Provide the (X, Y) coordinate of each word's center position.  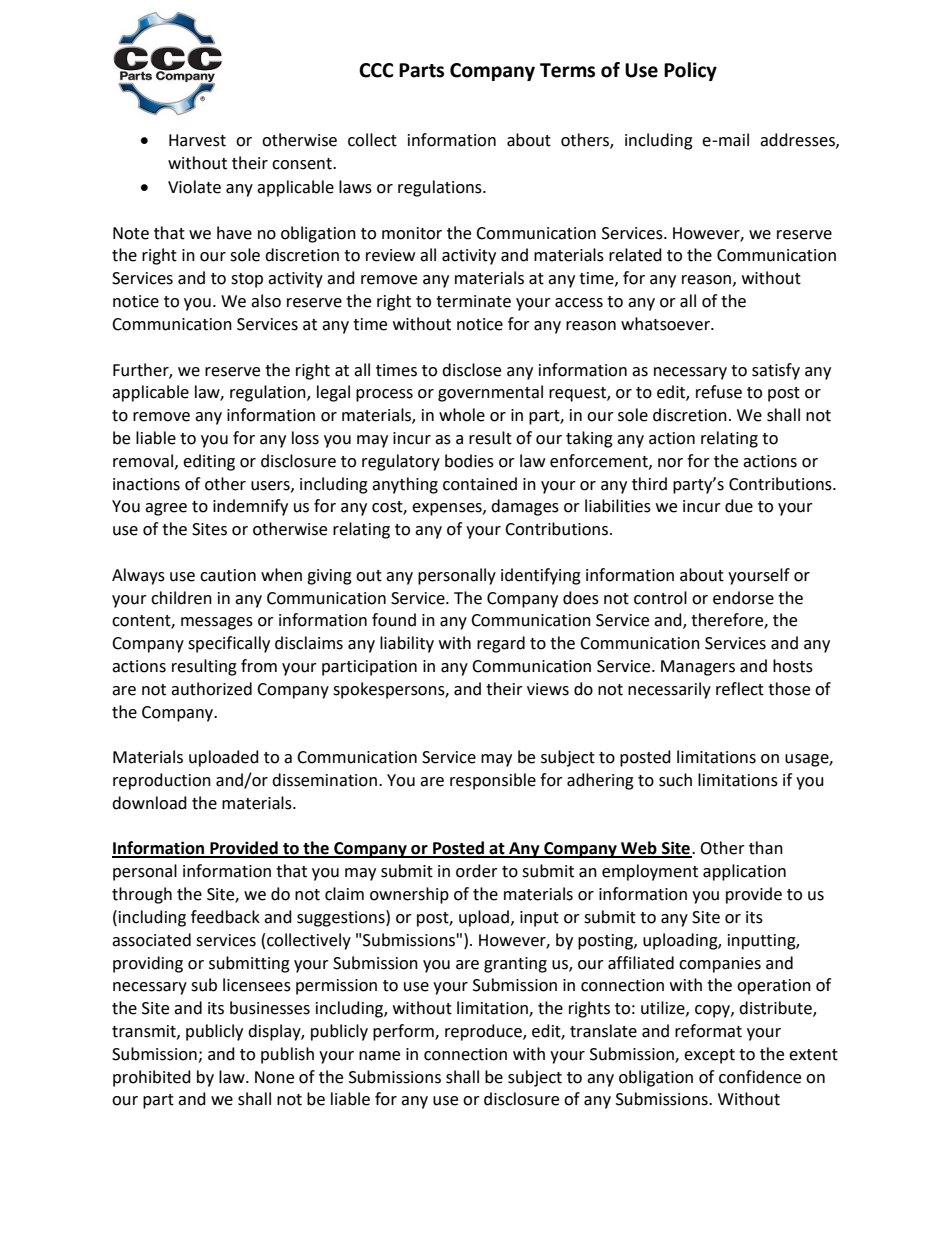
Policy (690, 71)
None (274, 1077)
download (149, 803)
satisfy (776, 371)
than (766, 848)
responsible (493, 781)
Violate (194, 187)
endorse (743, 598)
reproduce (484, 1032)
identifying (541, 576)
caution (228, 575)
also (266, 301)
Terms (567, 70)
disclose (471, 370)
